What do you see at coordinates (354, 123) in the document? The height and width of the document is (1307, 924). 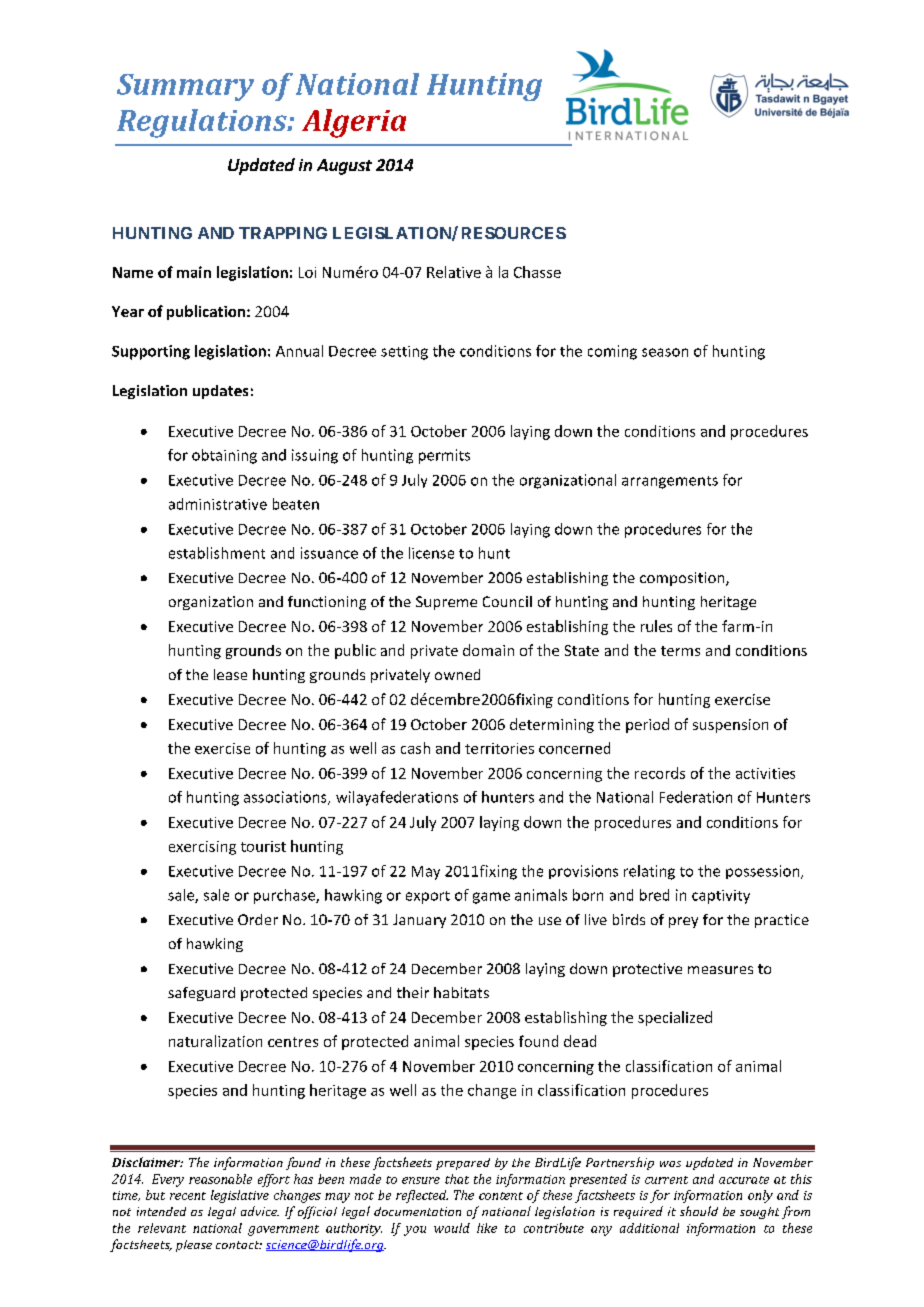 I see `Algeria` at bounding box center [354, 123].
